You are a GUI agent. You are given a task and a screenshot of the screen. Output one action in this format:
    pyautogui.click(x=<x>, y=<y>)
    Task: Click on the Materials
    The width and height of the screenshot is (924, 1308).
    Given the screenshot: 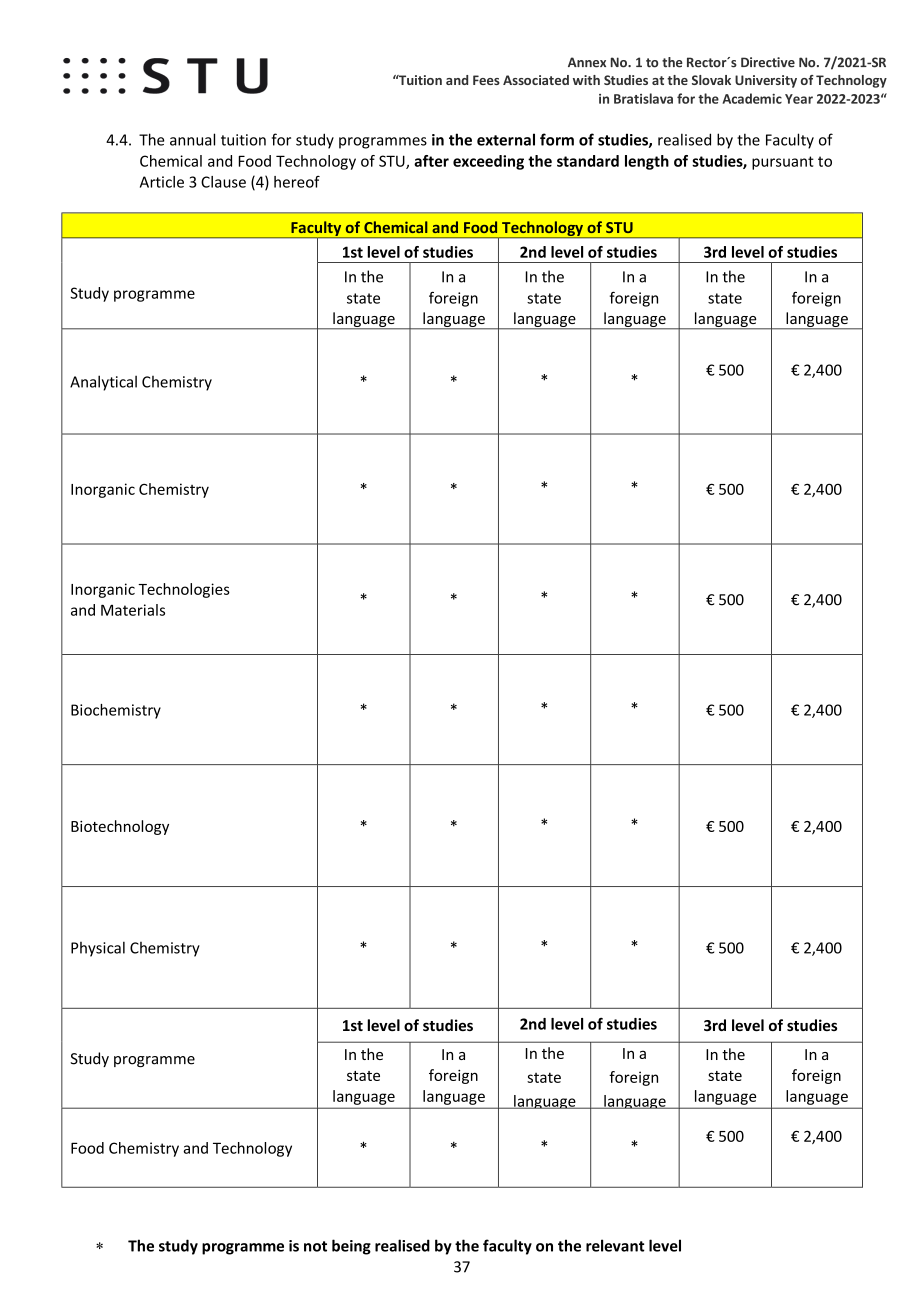 What is the action you would take?
    pyautogui.click(x=133, y=610)
